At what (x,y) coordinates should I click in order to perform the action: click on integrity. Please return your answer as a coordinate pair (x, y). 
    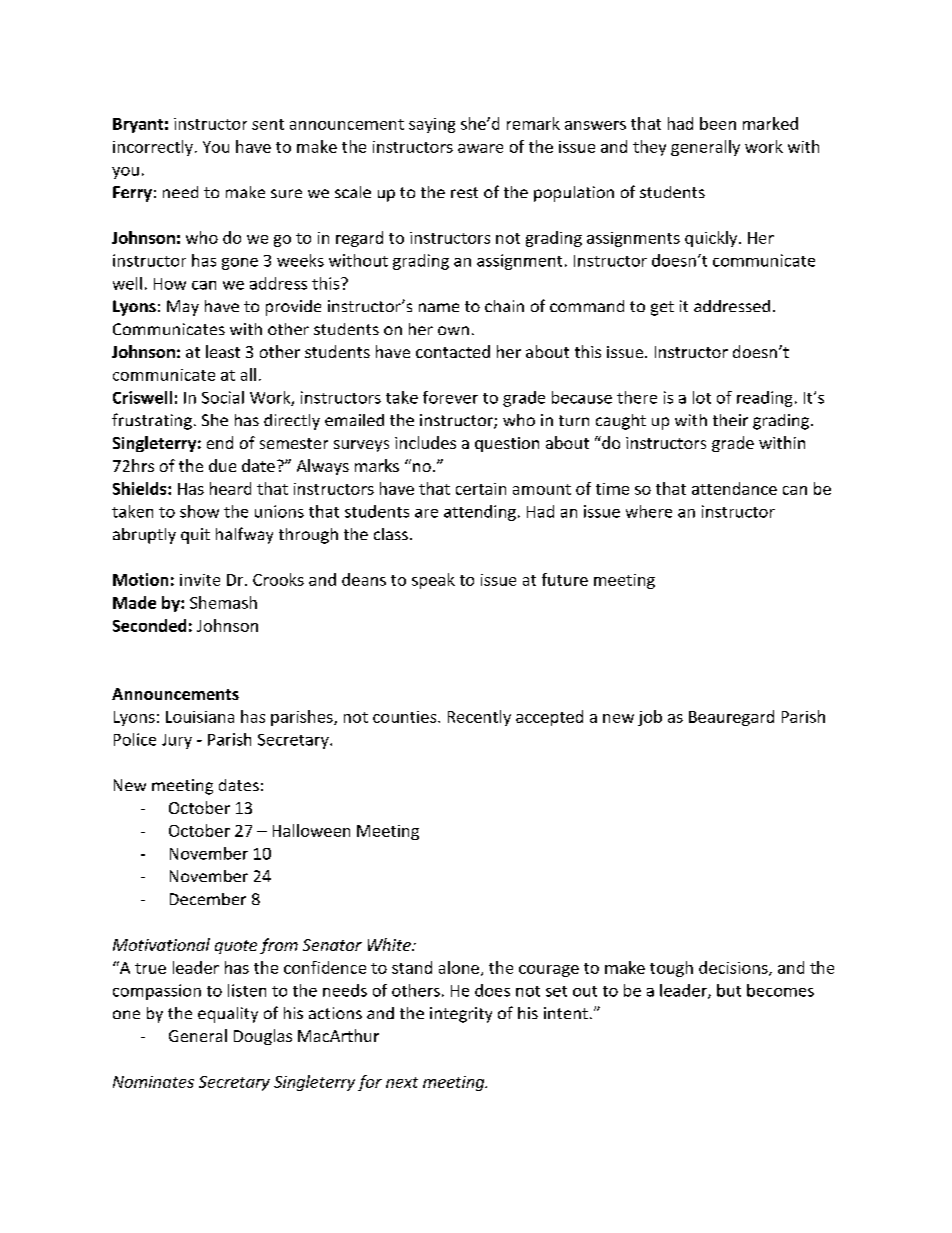
    Looking at the image, I should click on (461, 1015).
